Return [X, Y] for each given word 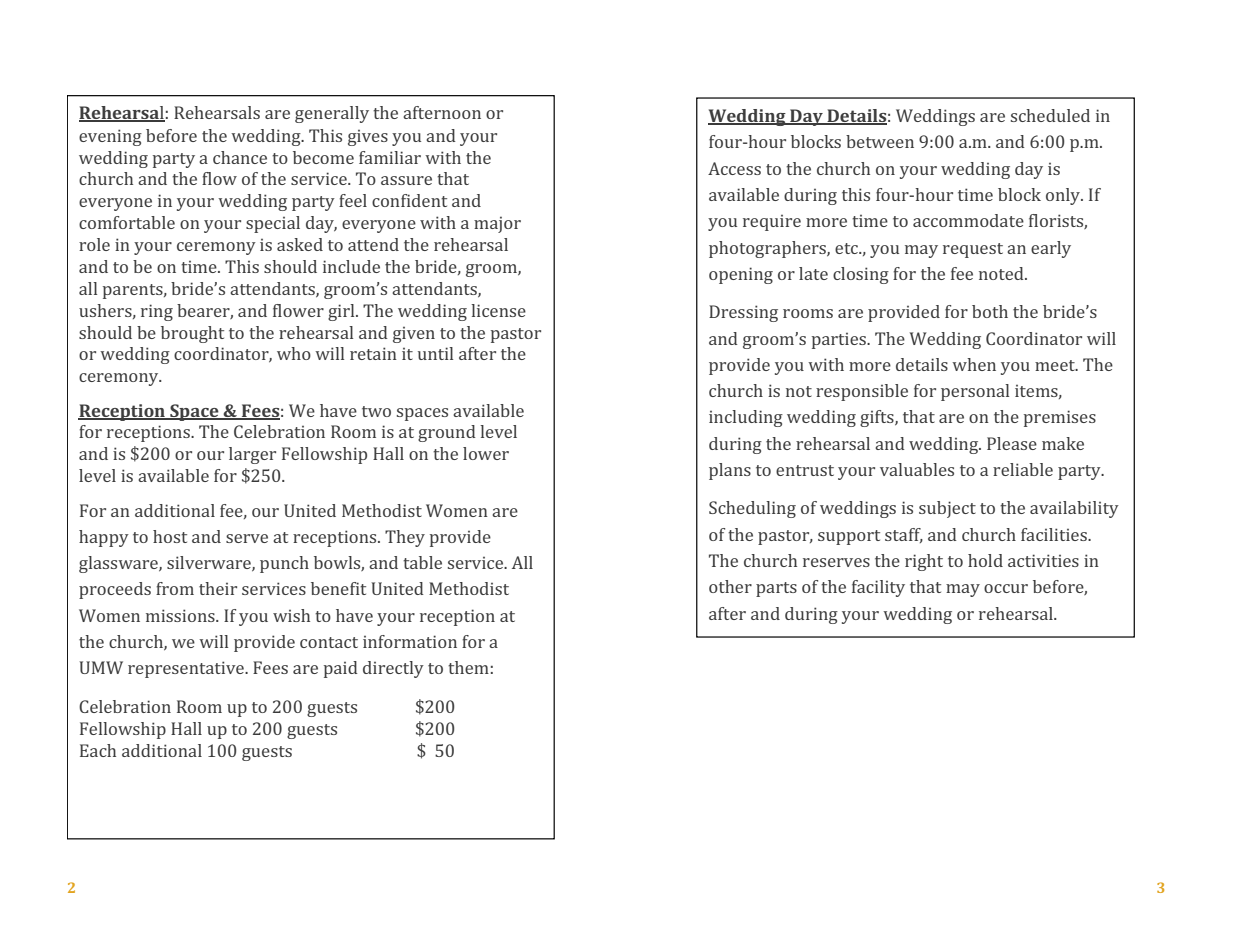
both [990, 311]
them [468, 667]
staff [904, 535]
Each [98, 750]
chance [240, 157]
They [405, 538]
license [498, 310]
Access [734, 168]
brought [192, 334]
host [170, 536]
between [880, 141]
